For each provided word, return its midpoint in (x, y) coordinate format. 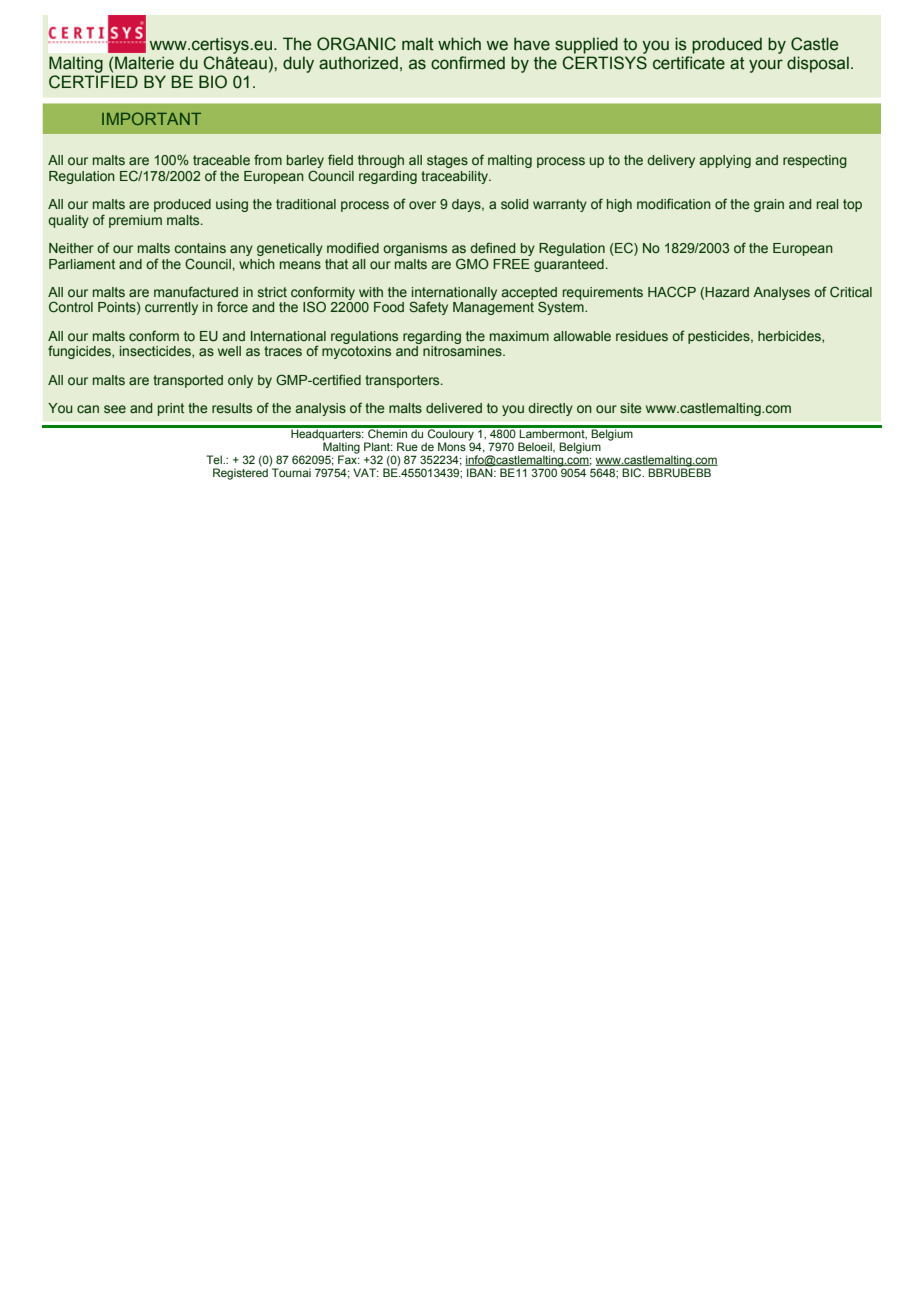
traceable (221, 160)
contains (200, 248)
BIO (213, 82)
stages (447, 161)
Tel (215, 459)
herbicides (790, 337)
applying (725, 161)
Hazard (727, 292)
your (766, 66)
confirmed (468, 63)
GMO (472, 263)
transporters (403, 381)
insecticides (156, 352)
